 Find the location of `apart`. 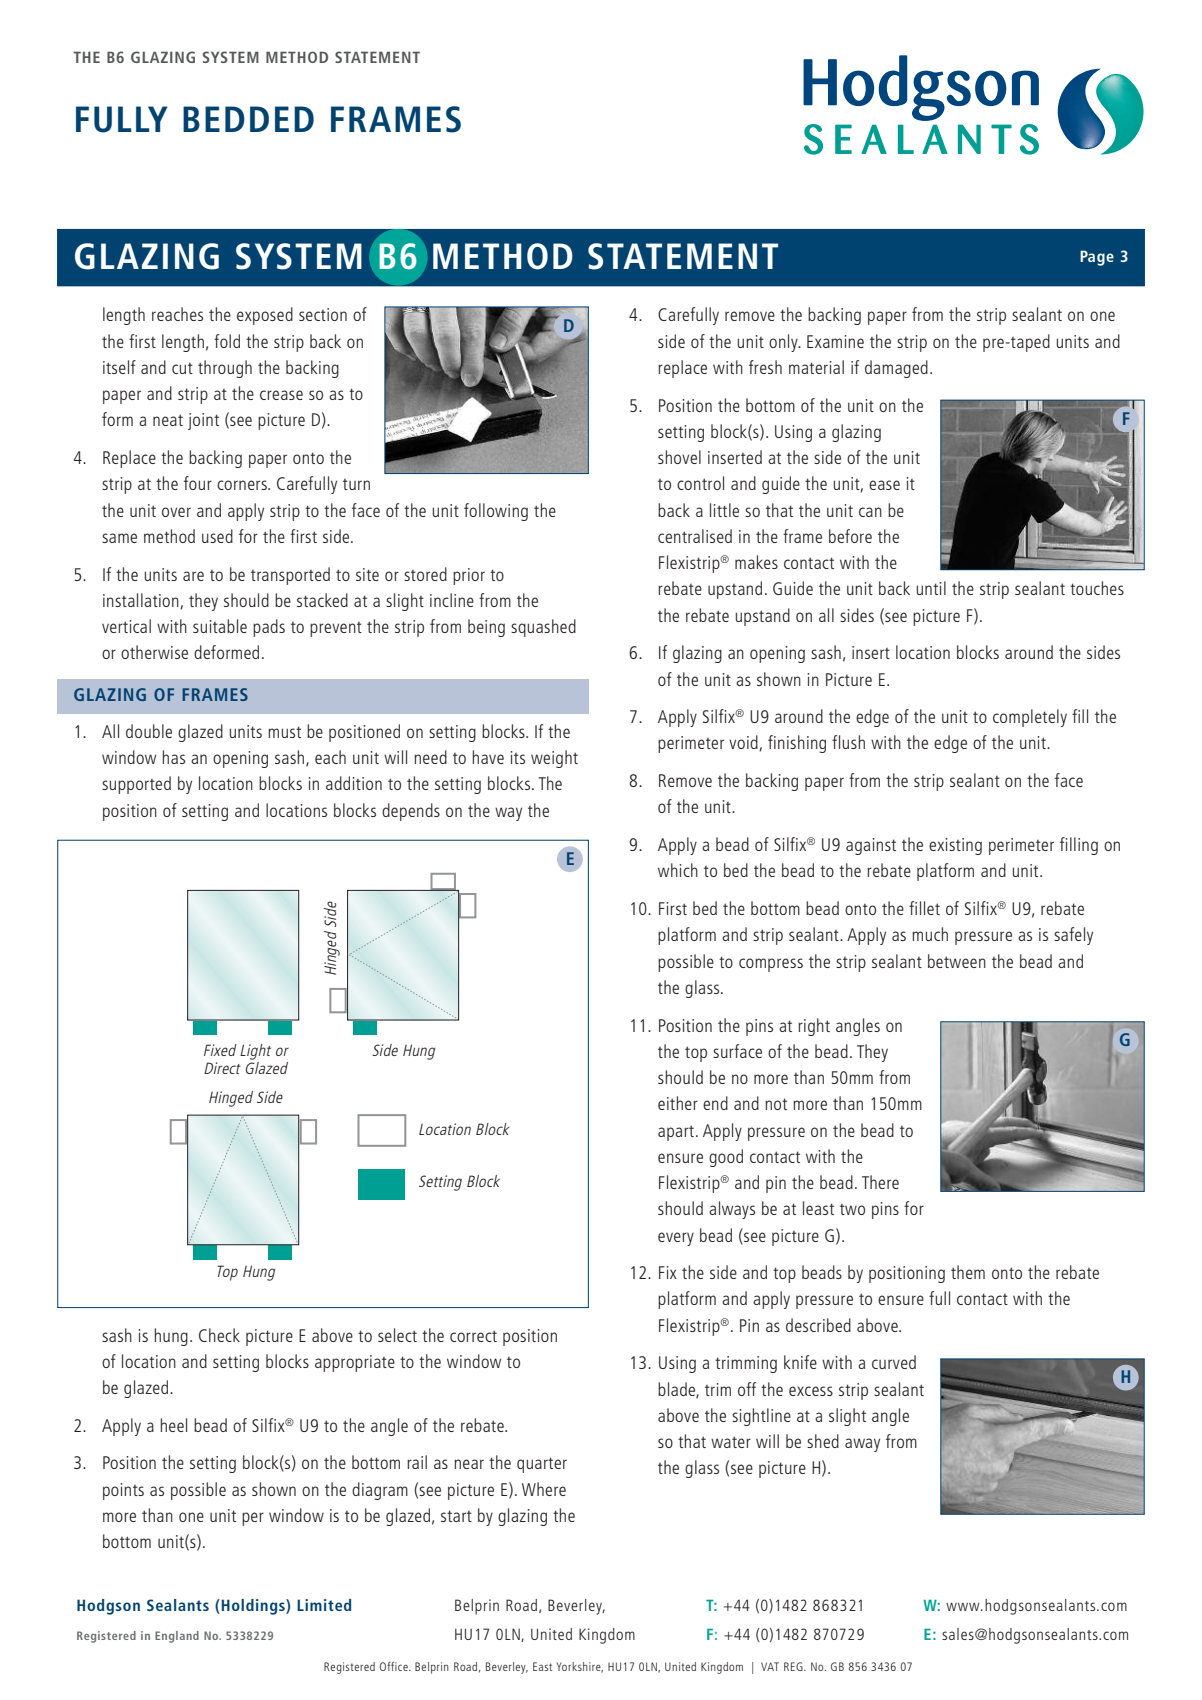

apart is located at coordinates (676, 1133).
